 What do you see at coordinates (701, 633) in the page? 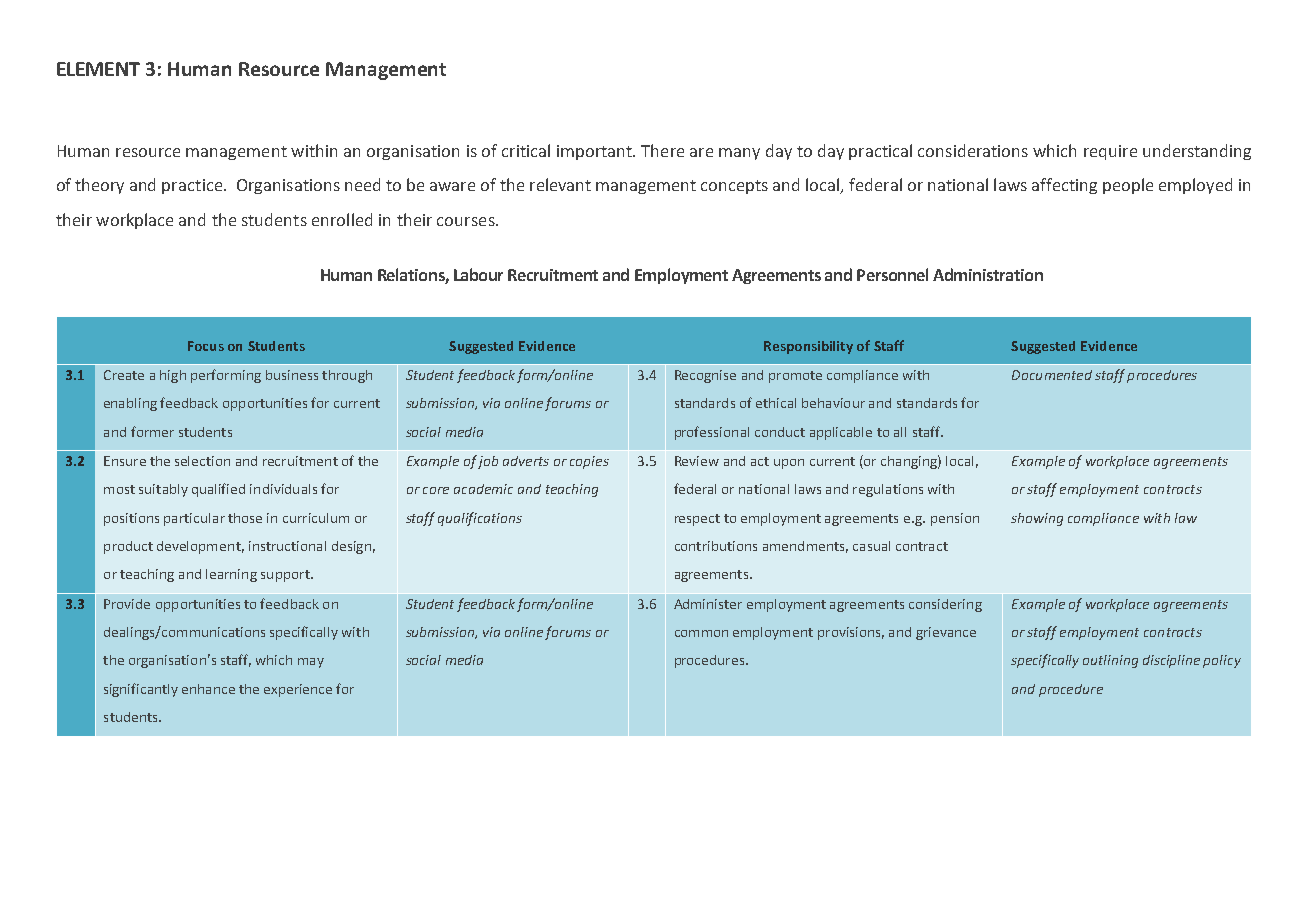
I see `common` at bounding box center [701, 633].
